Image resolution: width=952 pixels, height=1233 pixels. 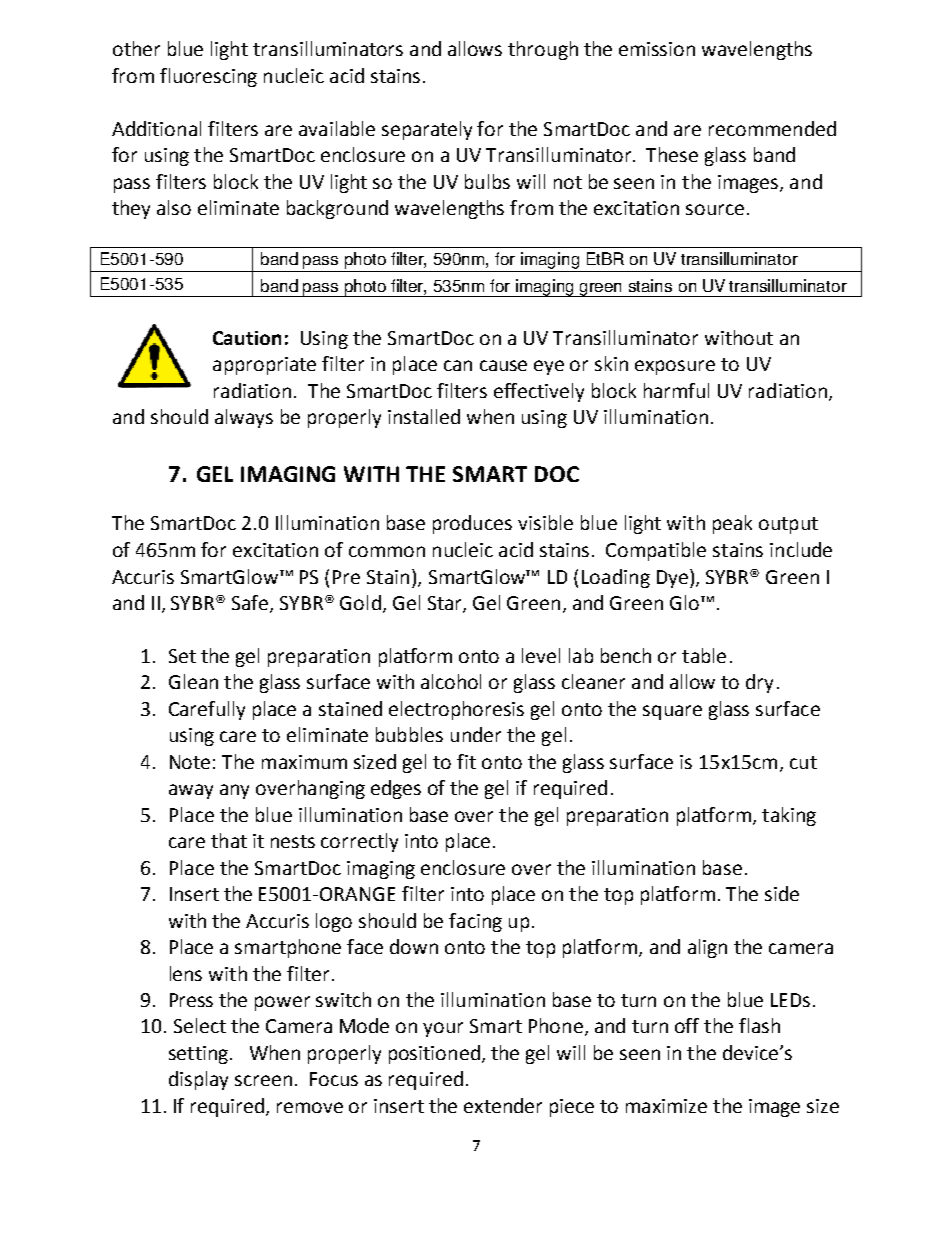 What do you see at coordinates (672, 579) in the screenshot?
I see `Dye` at bounding box center [672, 579].
